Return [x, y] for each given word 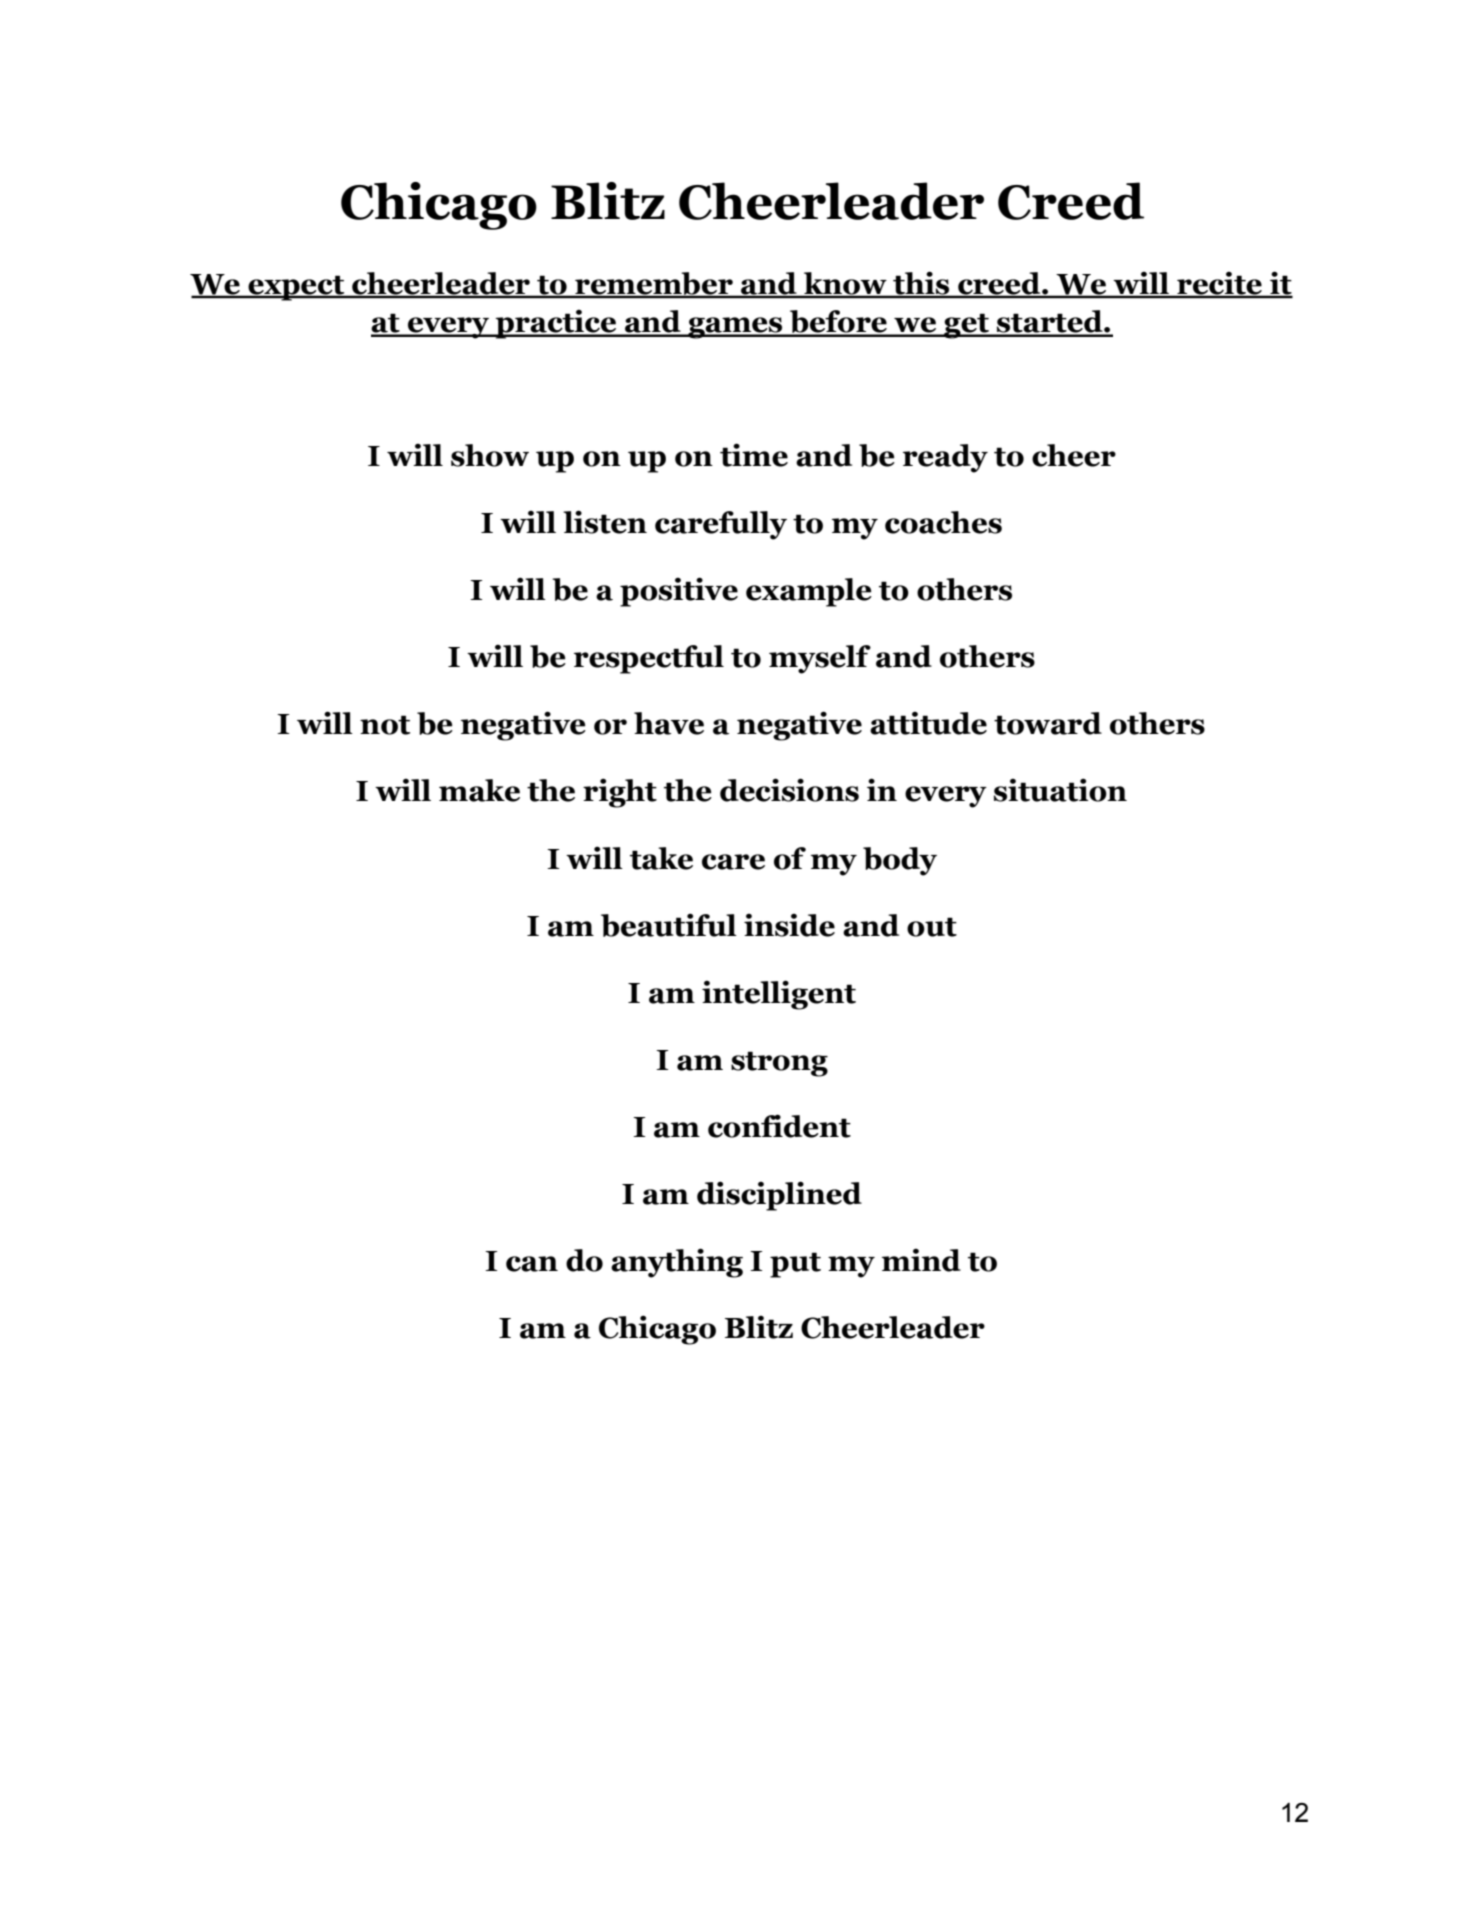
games [735, 328]
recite [1219, 284]
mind [921, 1260]
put [795, 1265]
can [532, 1264]
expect [296, 288]
